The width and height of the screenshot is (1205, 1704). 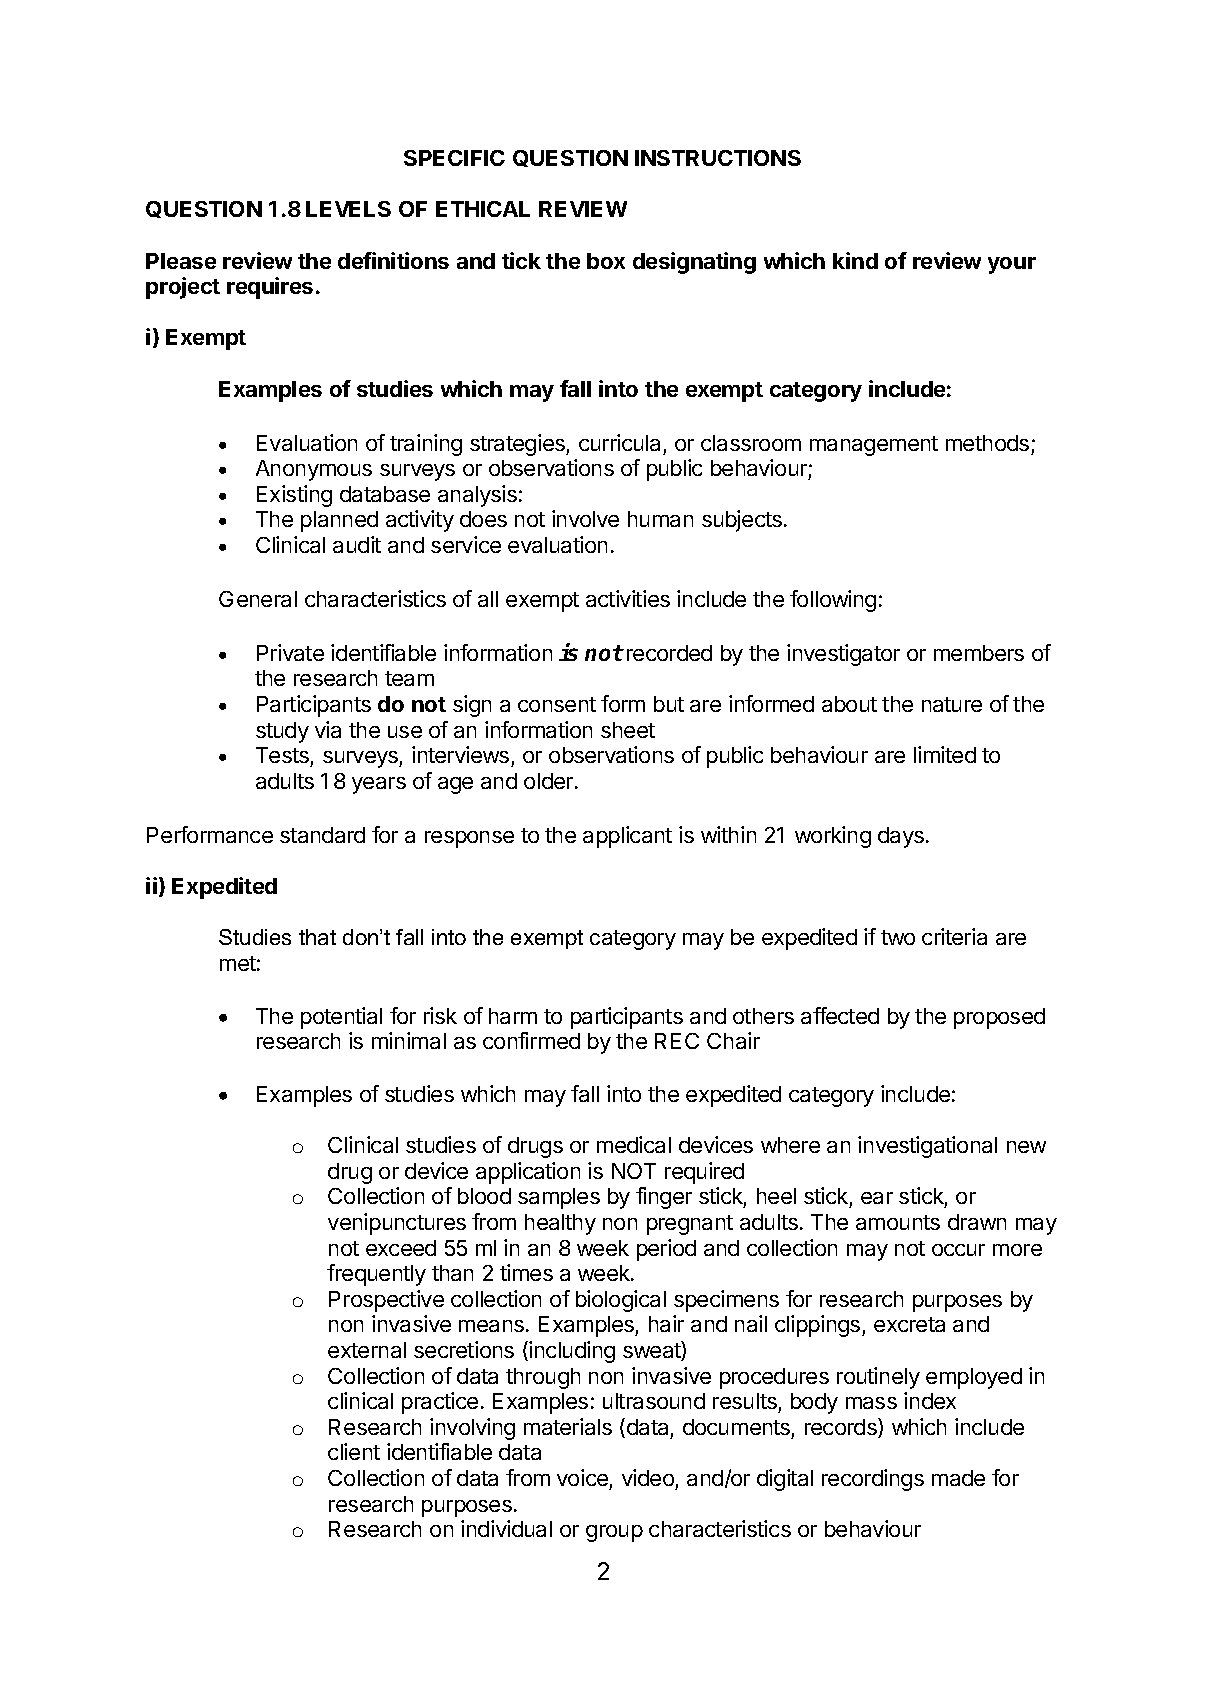 What do you see at coordinates (606, 261) in the screenshot?
I see `box` at bounding box center [606, 261].
